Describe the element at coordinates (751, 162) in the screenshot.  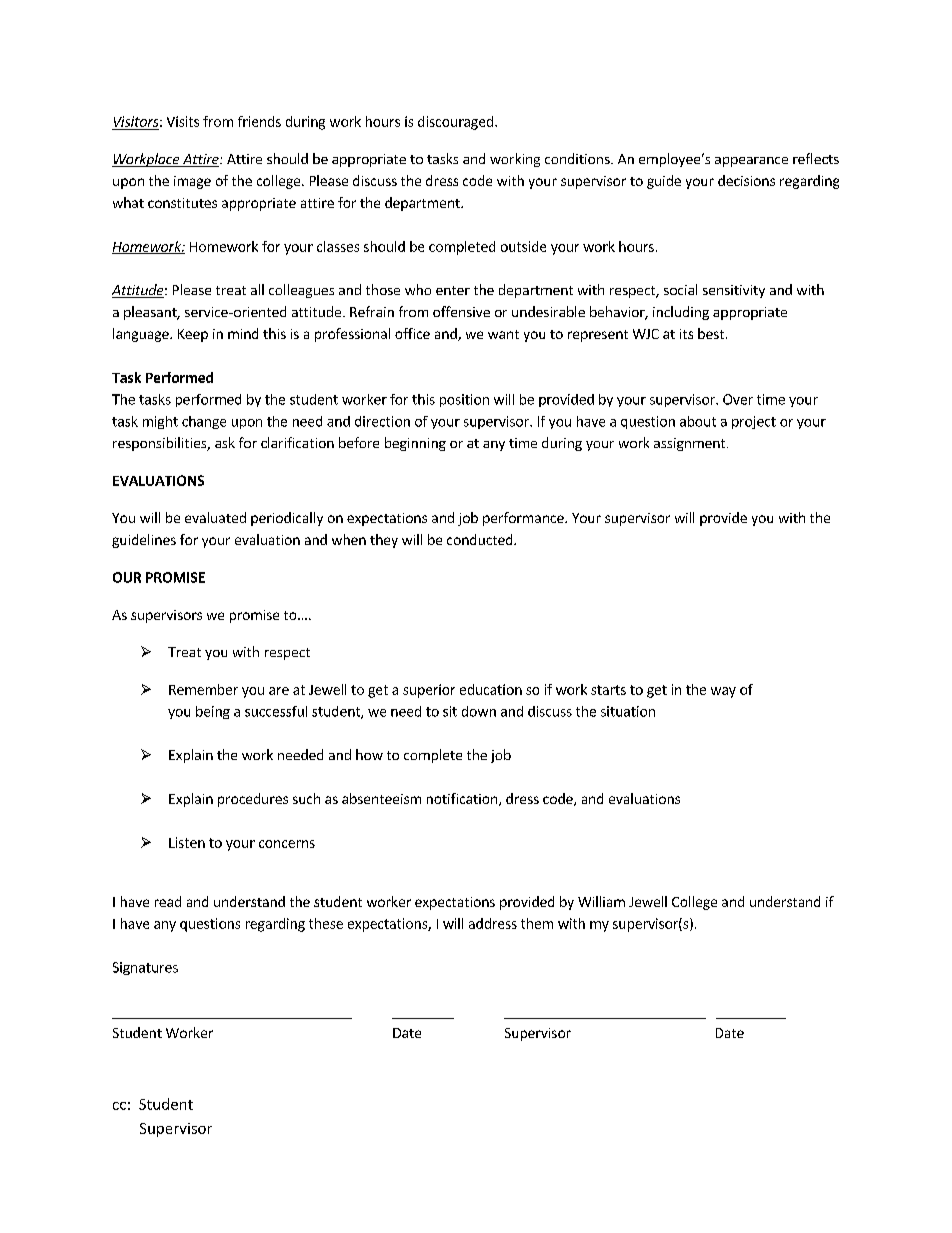
I see `appearance` at that location.
